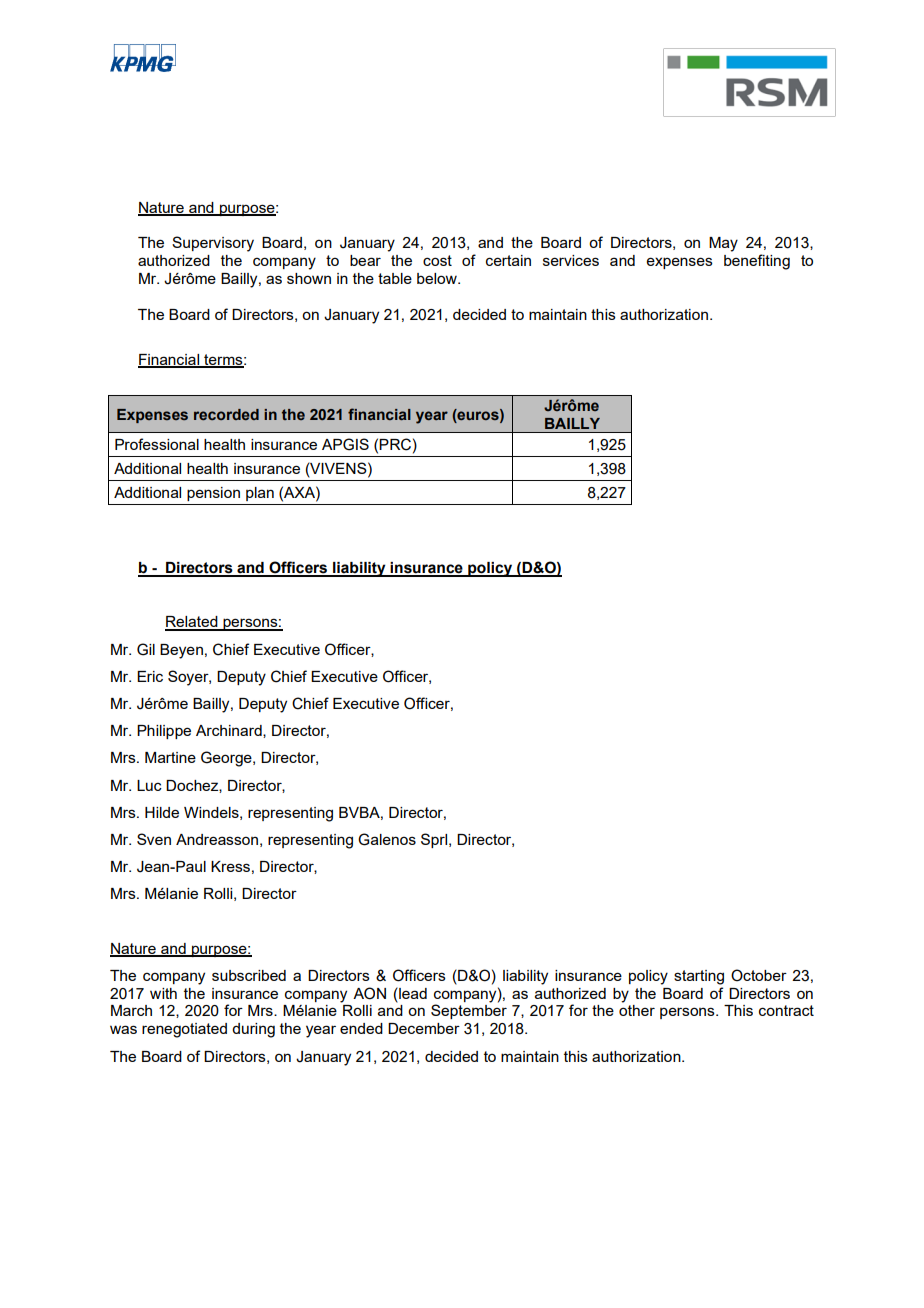 Image resolution: width=924 pixels, height=1308 pixels. I want to click on benefiting, so click(757, 262).
